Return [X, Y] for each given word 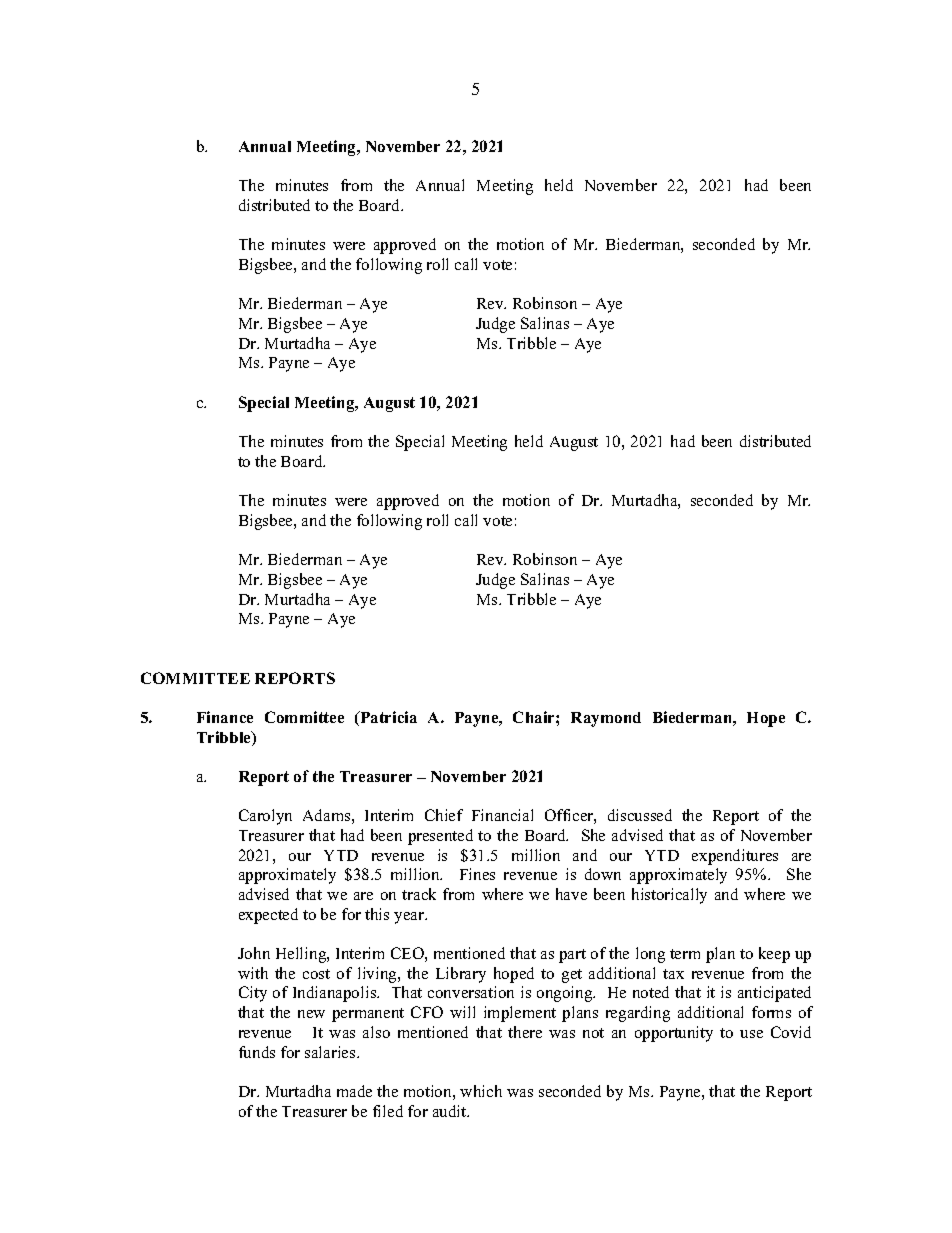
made [354, 1091]
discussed [640, 815]
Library [461, 975]
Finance [225, 717]
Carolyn [265, 817]
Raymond [606, 719]
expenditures [735, 857]
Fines [477, 874]
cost [316, 974]
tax [673, 974]
